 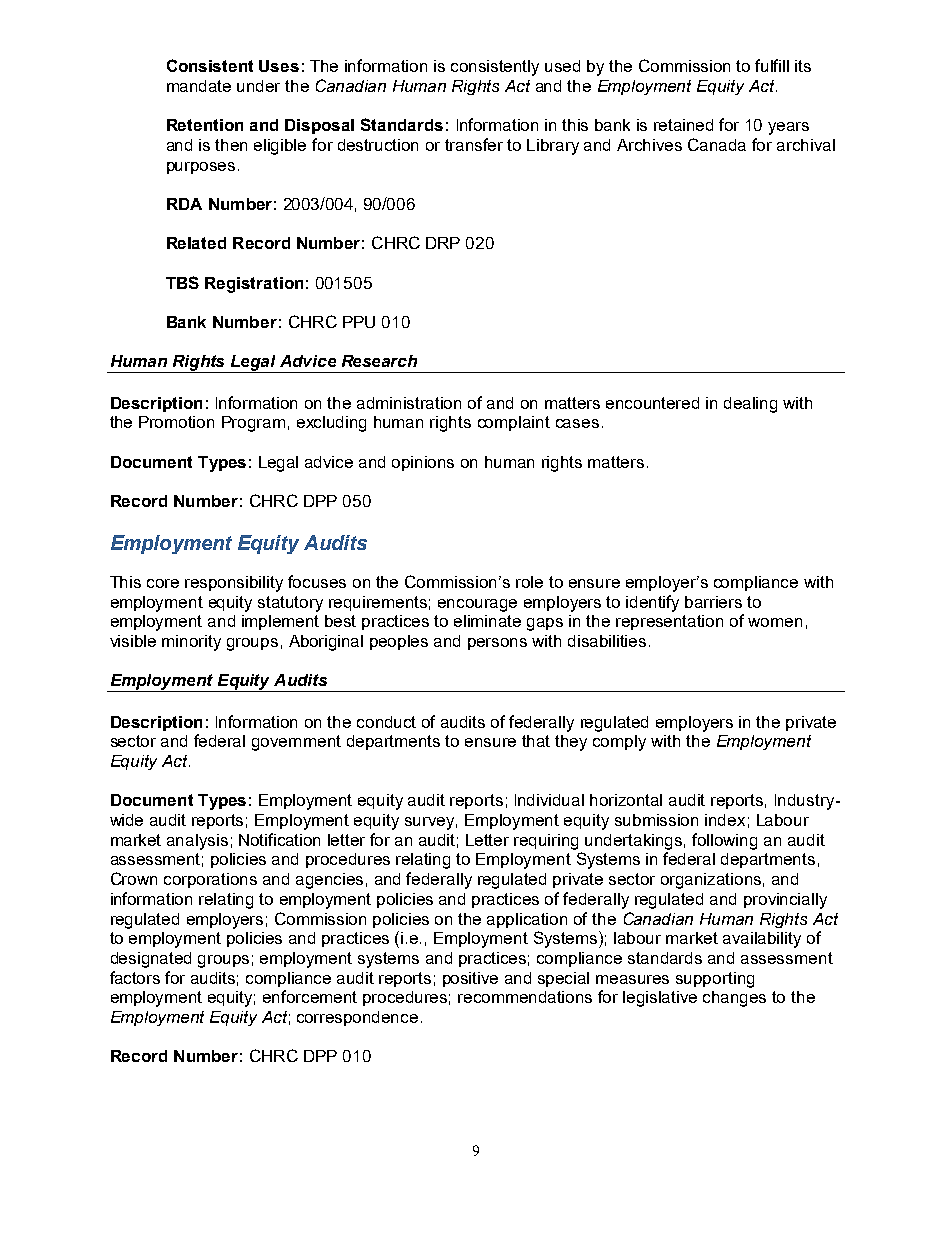 I want to click on mandate, so click(x=199, y=86).
